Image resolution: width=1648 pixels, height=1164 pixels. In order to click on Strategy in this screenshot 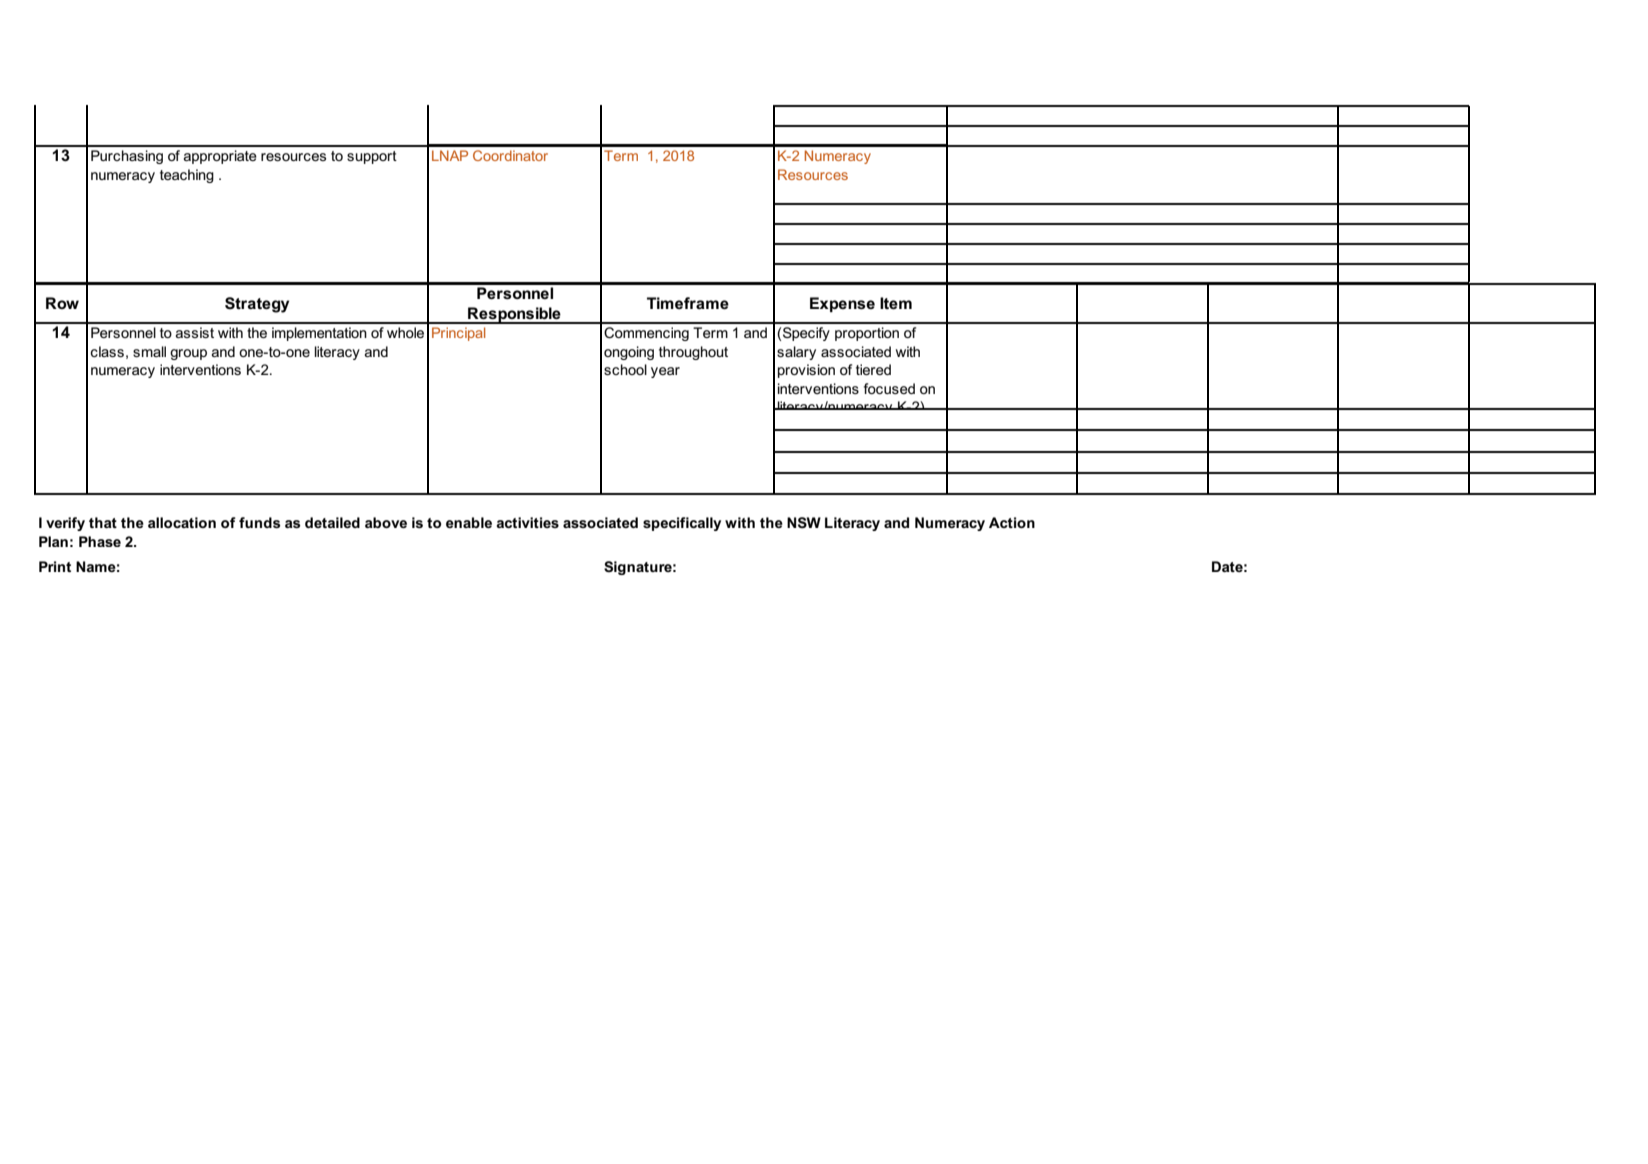, I will do `click(257, 305)`.
